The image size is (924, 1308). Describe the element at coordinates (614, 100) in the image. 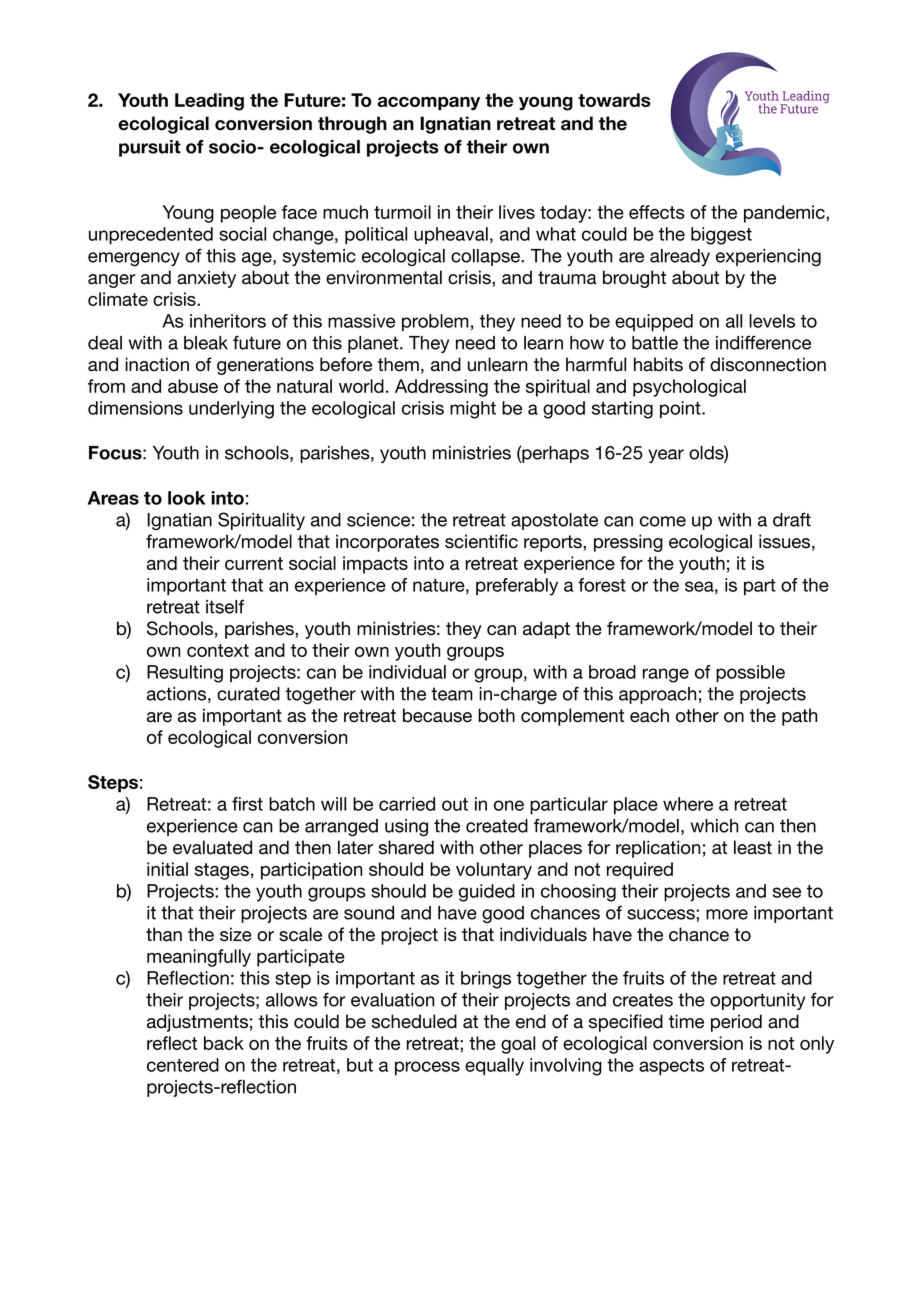

I see `towards` at that location.
